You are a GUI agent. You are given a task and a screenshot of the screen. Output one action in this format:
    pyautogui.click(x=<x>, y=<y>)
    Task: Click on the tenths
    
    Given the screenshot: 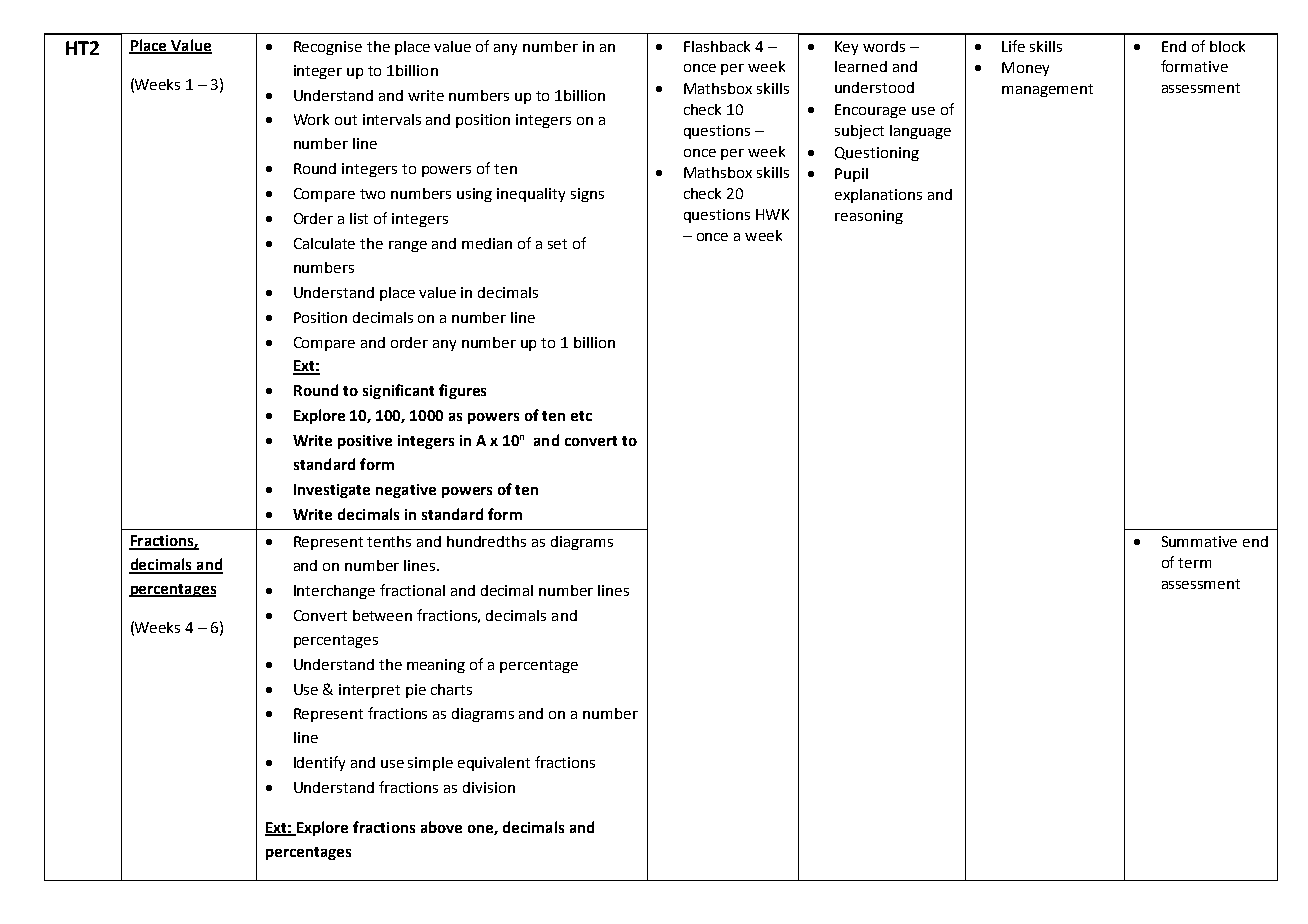 What is the action you would take?
    pyautogui.click(x=389, y=541)
